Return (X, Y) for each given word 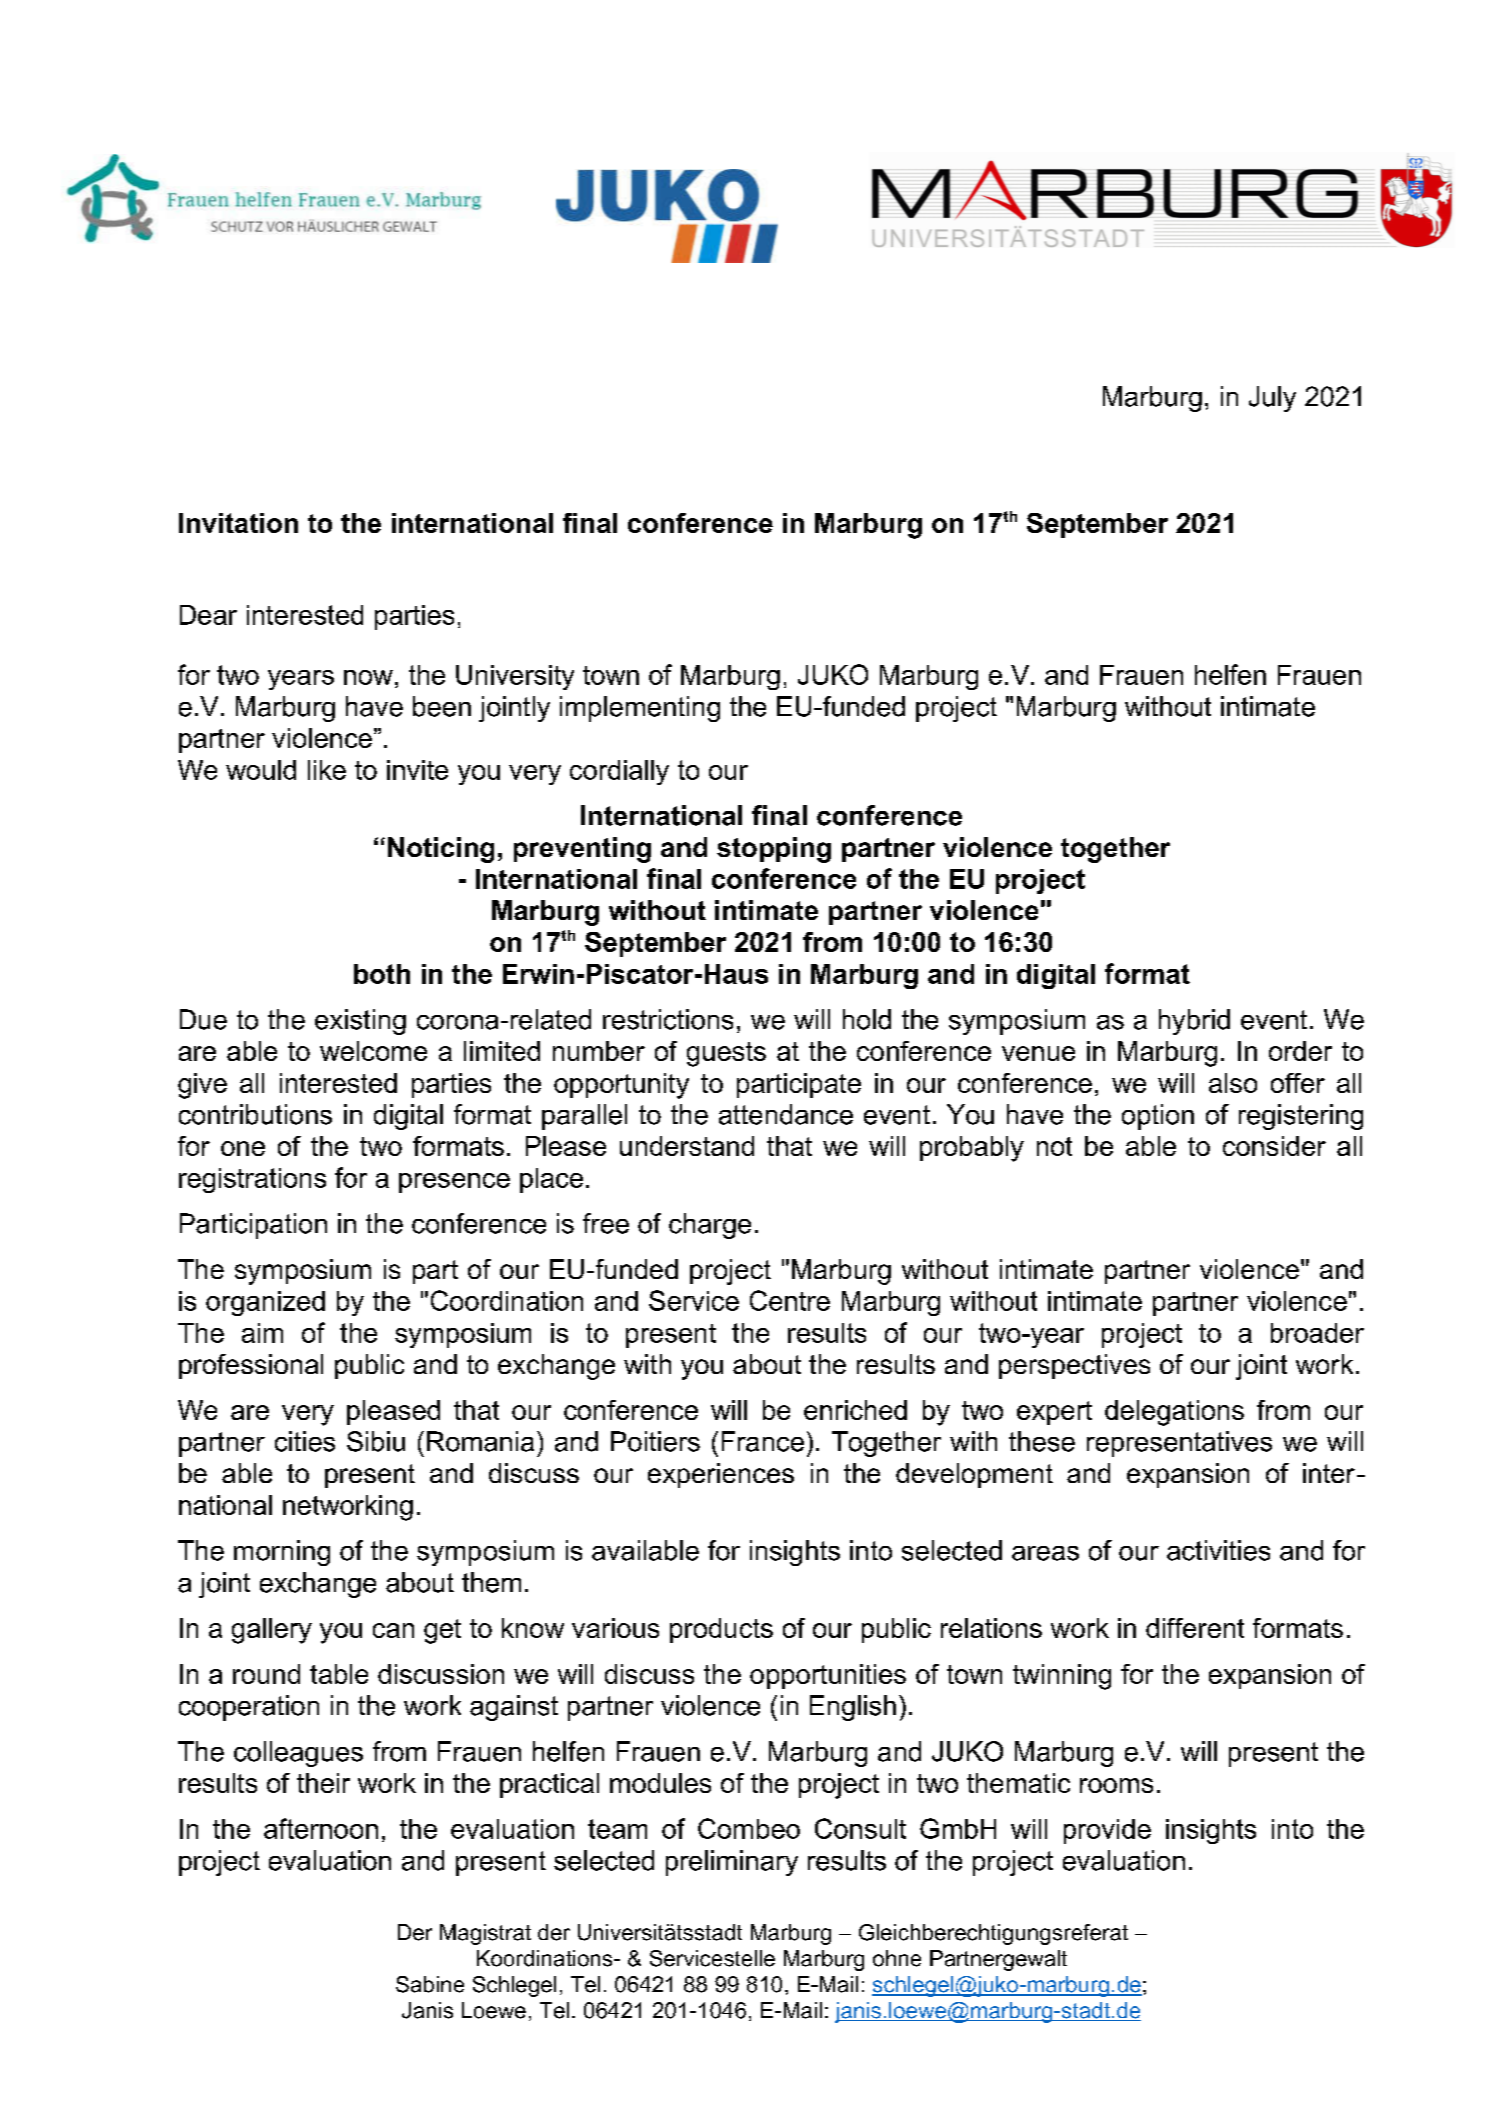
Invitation (238, 523)
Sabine (430, 1984)
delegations (1174, 1413)
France (763, 1441)
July (1272, 399)
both (382, 974)
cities (305, 1441)
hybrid (1194, 1022)
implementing (640, 709)
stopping (774, 850)
